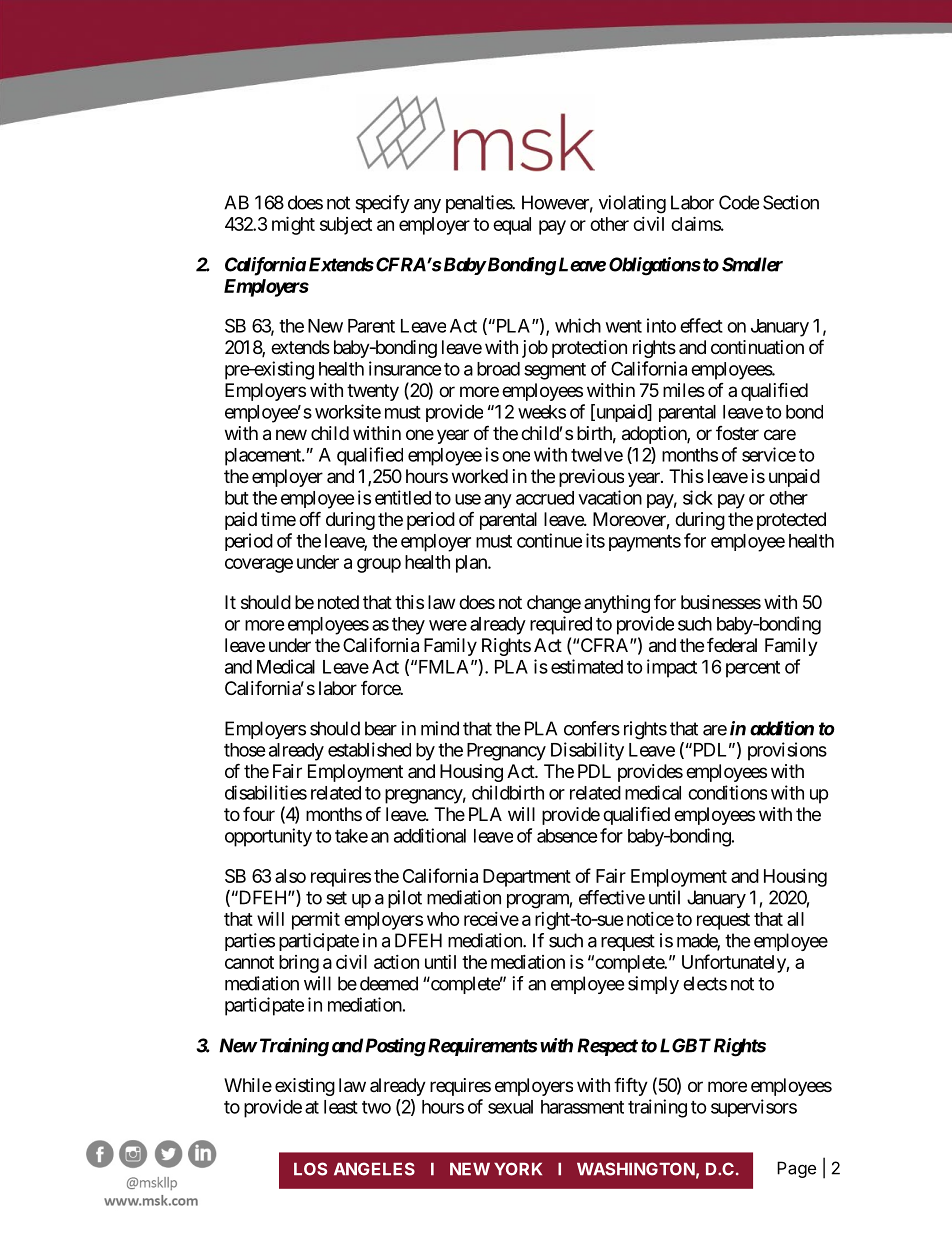 The height and width of the document is (1233, 952). What do you see at coordinates (293, 225) in the document?
I see `might` at bounding box center [293, 225].
